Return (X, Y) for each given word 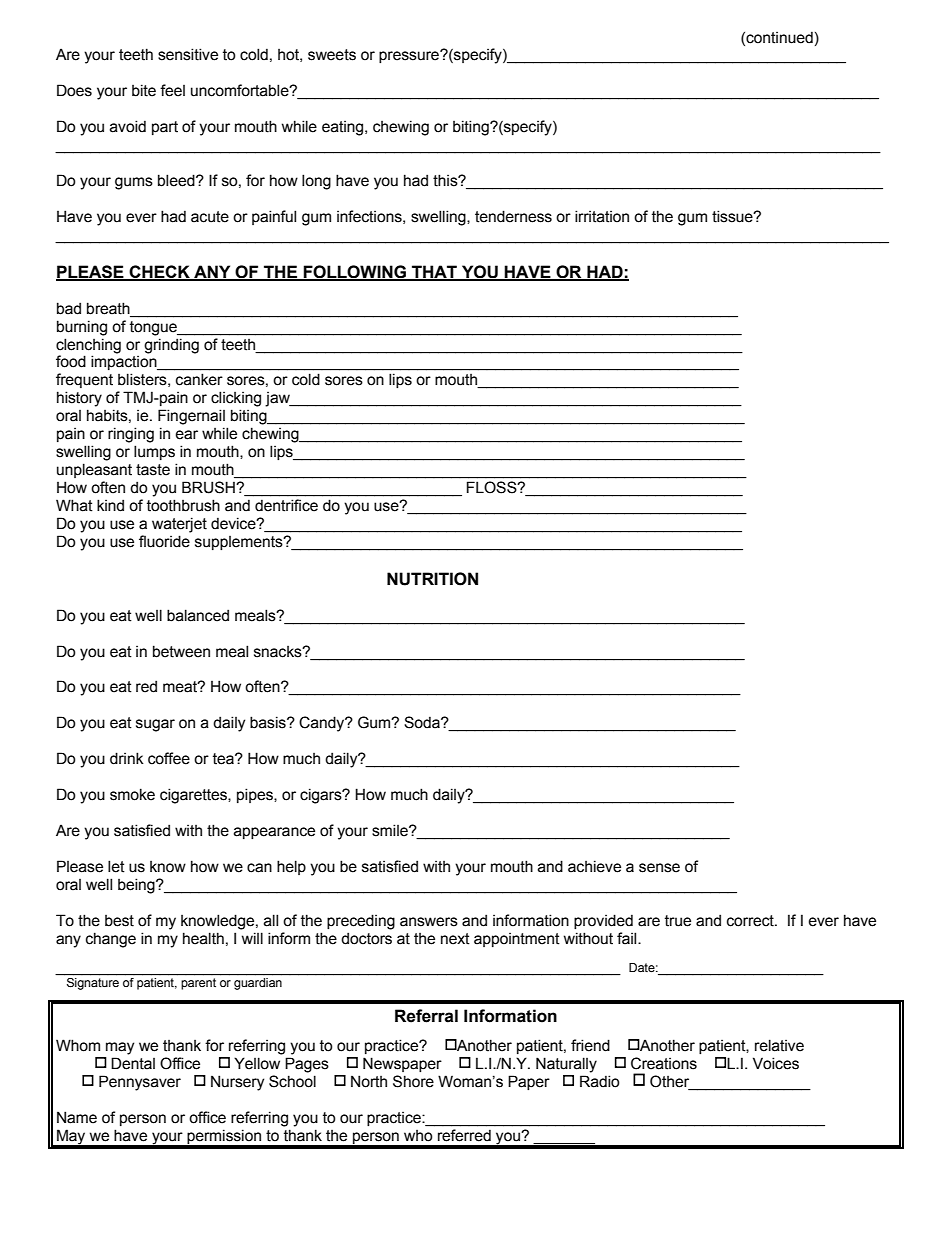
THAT (434, 272)
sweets (332, 55)
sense (659, 868)
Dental (133, 1063)
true (678, 921)
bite (144, 90)
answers (429, 922)
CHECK (159, 272)
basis (269, 722)
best (119, 921)
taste (153, 470)
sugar (155, 725)
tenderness (513, 216)
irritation (602, 216)
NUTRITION (432, 579)
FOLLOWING (355, 272)
